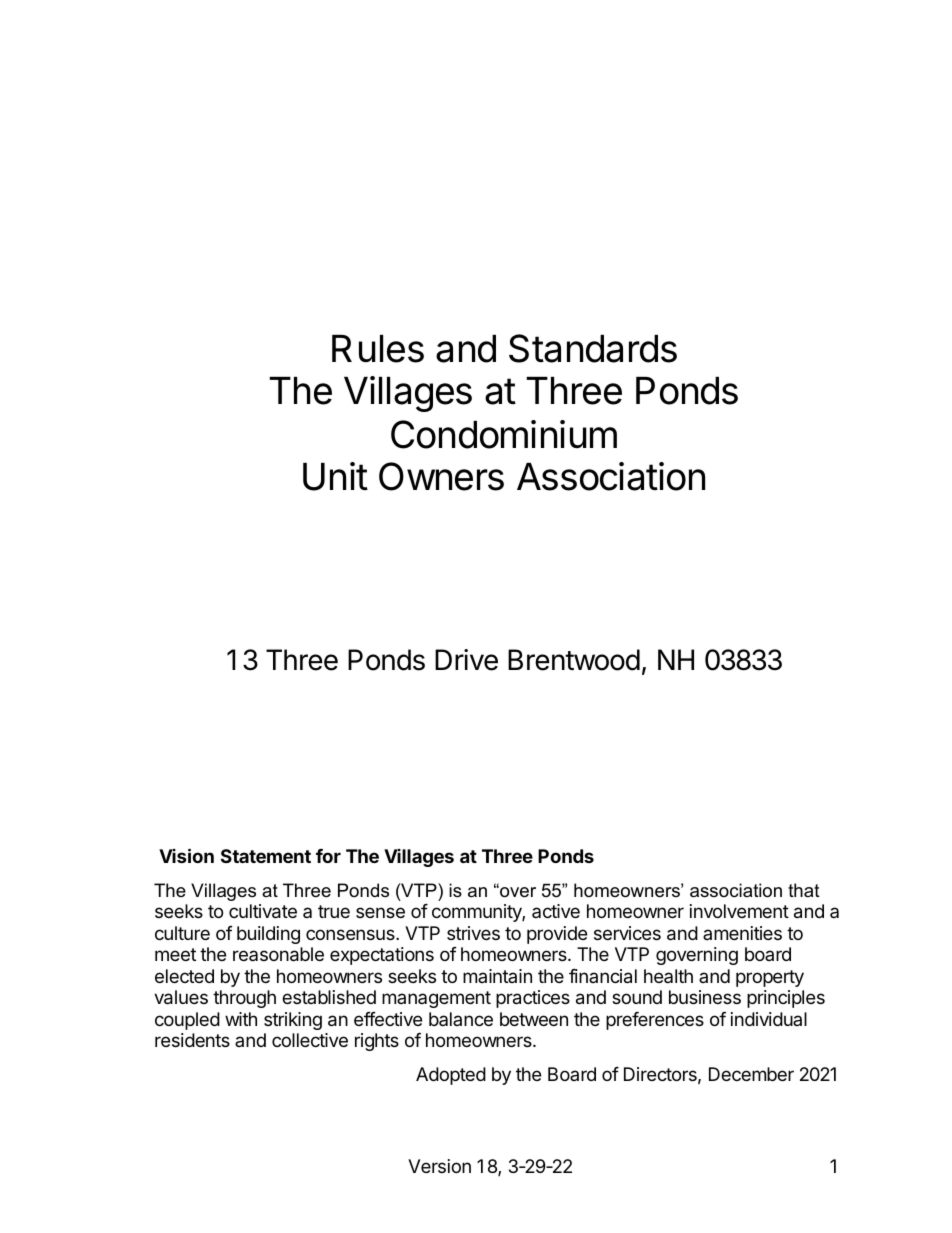 The image size is (952, 1233). Describe the element at coordinates (466, 660) in the image. I see `Drive` at that location.
